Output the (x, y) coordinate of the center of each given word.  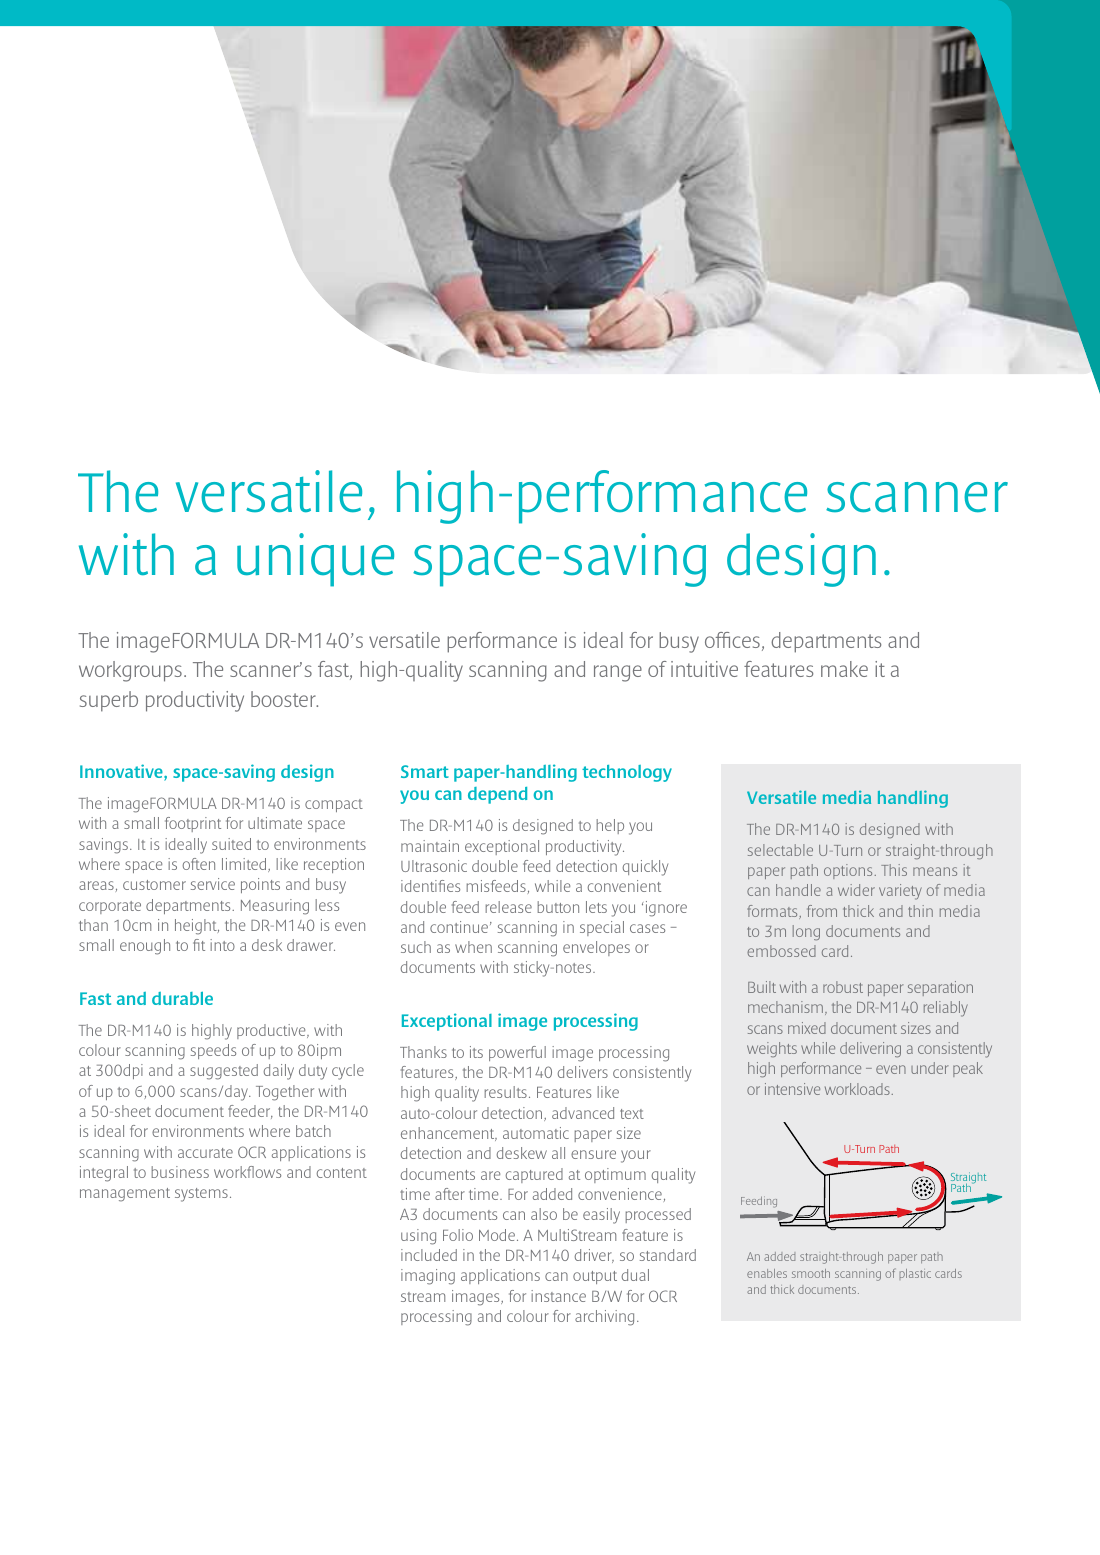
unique (315, 560)
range (618, 673)
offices (732, 640)
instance (558, 1296)
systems (201, 1195)
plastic (915, 1273)
